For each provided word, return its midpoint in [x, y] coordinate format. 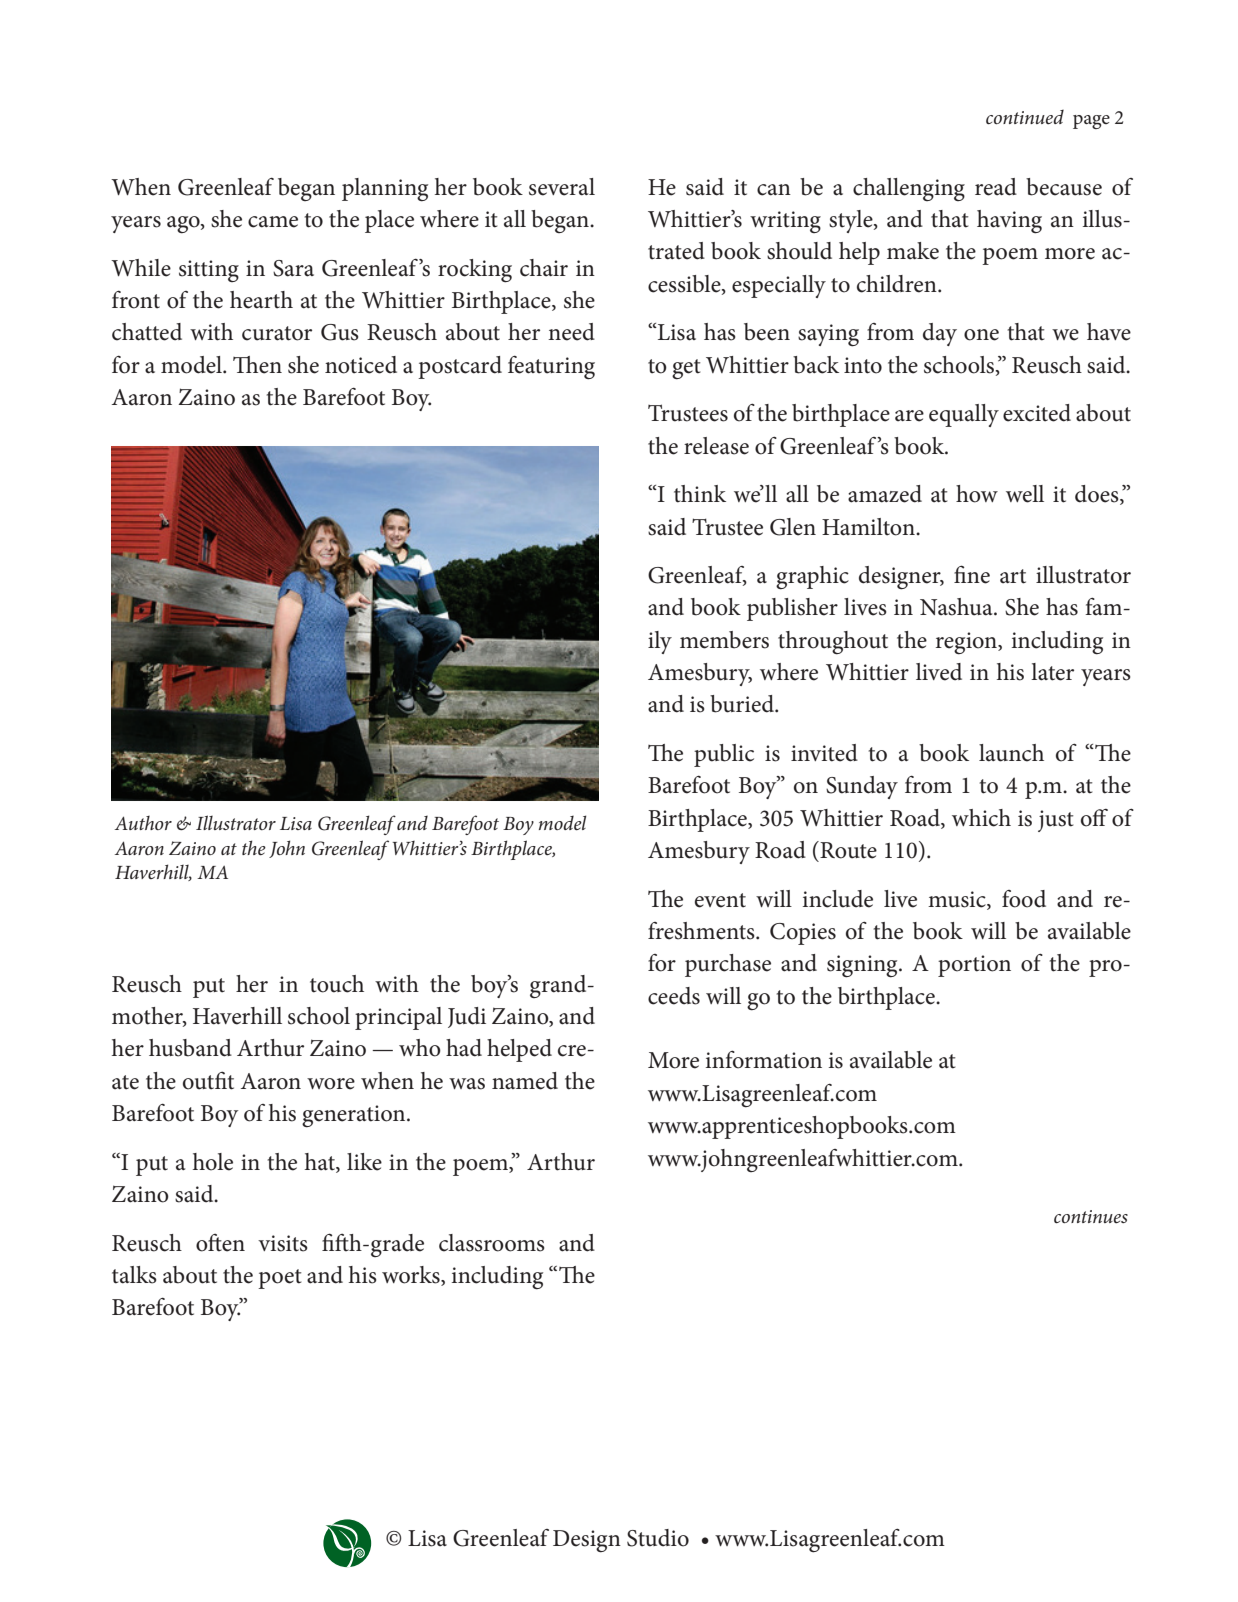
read [996, 187]
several [562, 187]
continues [1091, 1216]
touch [337, 984]
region [967, 643]
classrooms [492, 1243]
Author [143, 823]
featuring [551, 368]
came [273, 222]
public [724, 755]
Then [257, 365]
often [220, 1243]
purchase [728, 965]
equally [964, 415]
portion [974, 966]
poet [279, 1279]
